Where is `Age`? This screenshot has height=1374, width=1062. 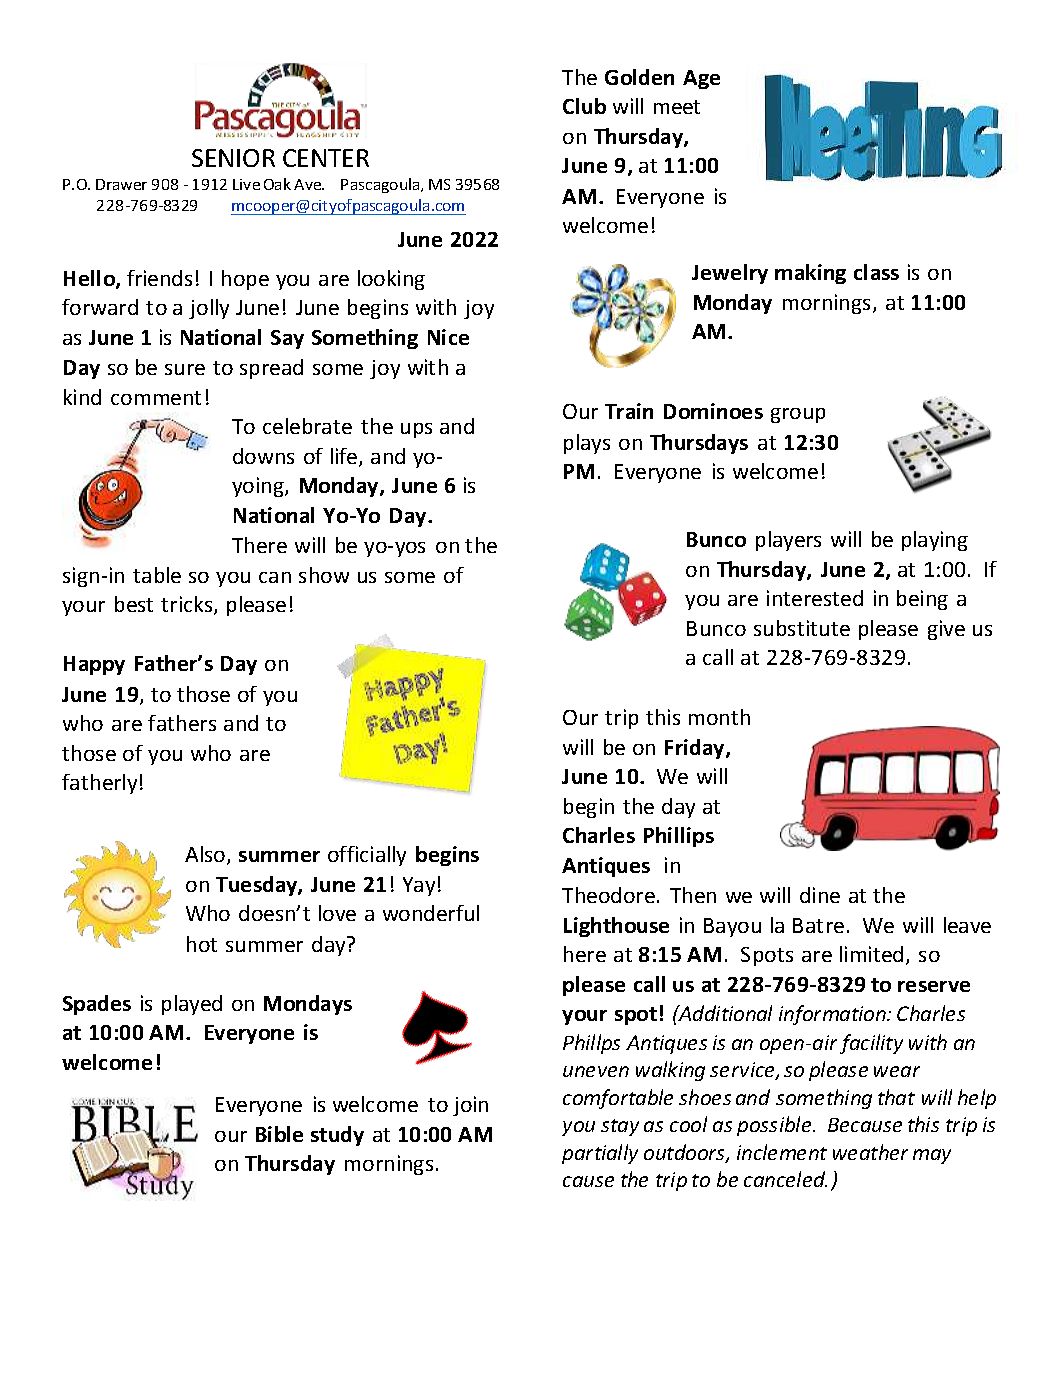
Age is located at coordinates (701, 79).
